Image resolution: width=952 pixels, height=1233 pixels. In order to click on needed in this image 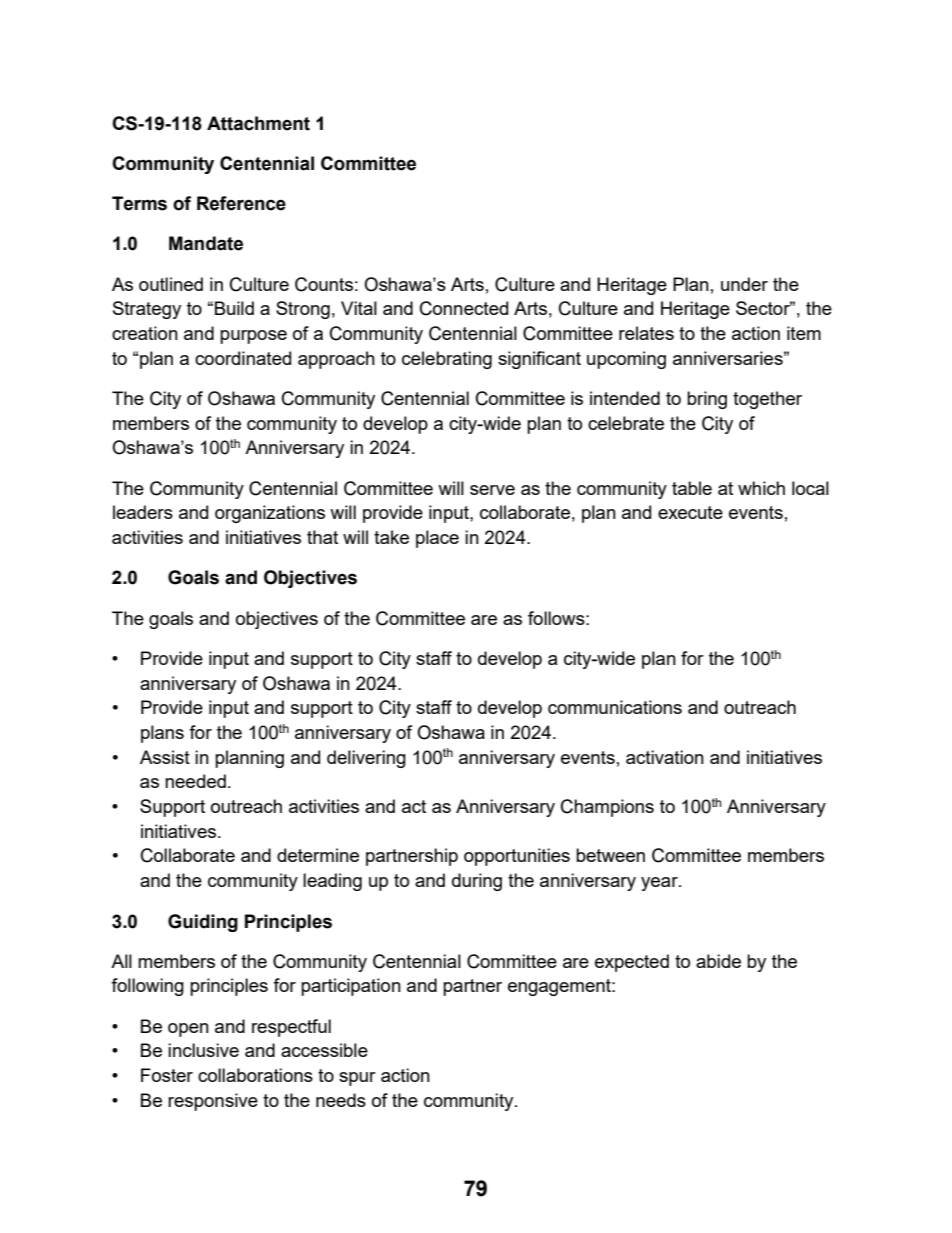, I will do `click(195, 781)`.
